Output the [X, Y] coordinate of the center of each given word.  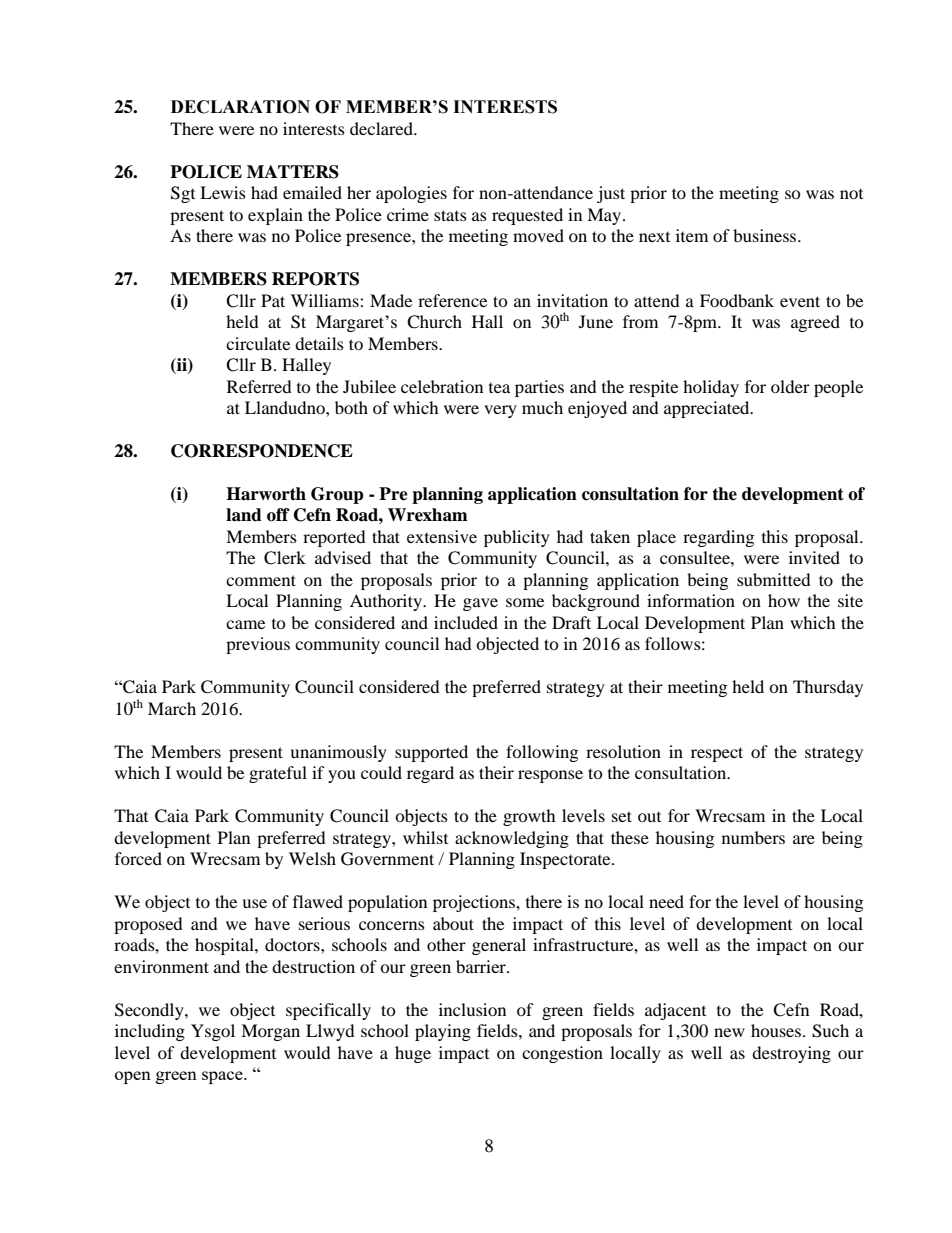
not [851, 194]
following [542, 753]
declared [382, 128]
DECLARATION [240, 107]
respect [717, 754]
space [223, 1077]
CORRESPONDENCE [262, 451]
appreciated [708, 409]
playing [443, 1032]
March [172, 708]
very [500, 411]
